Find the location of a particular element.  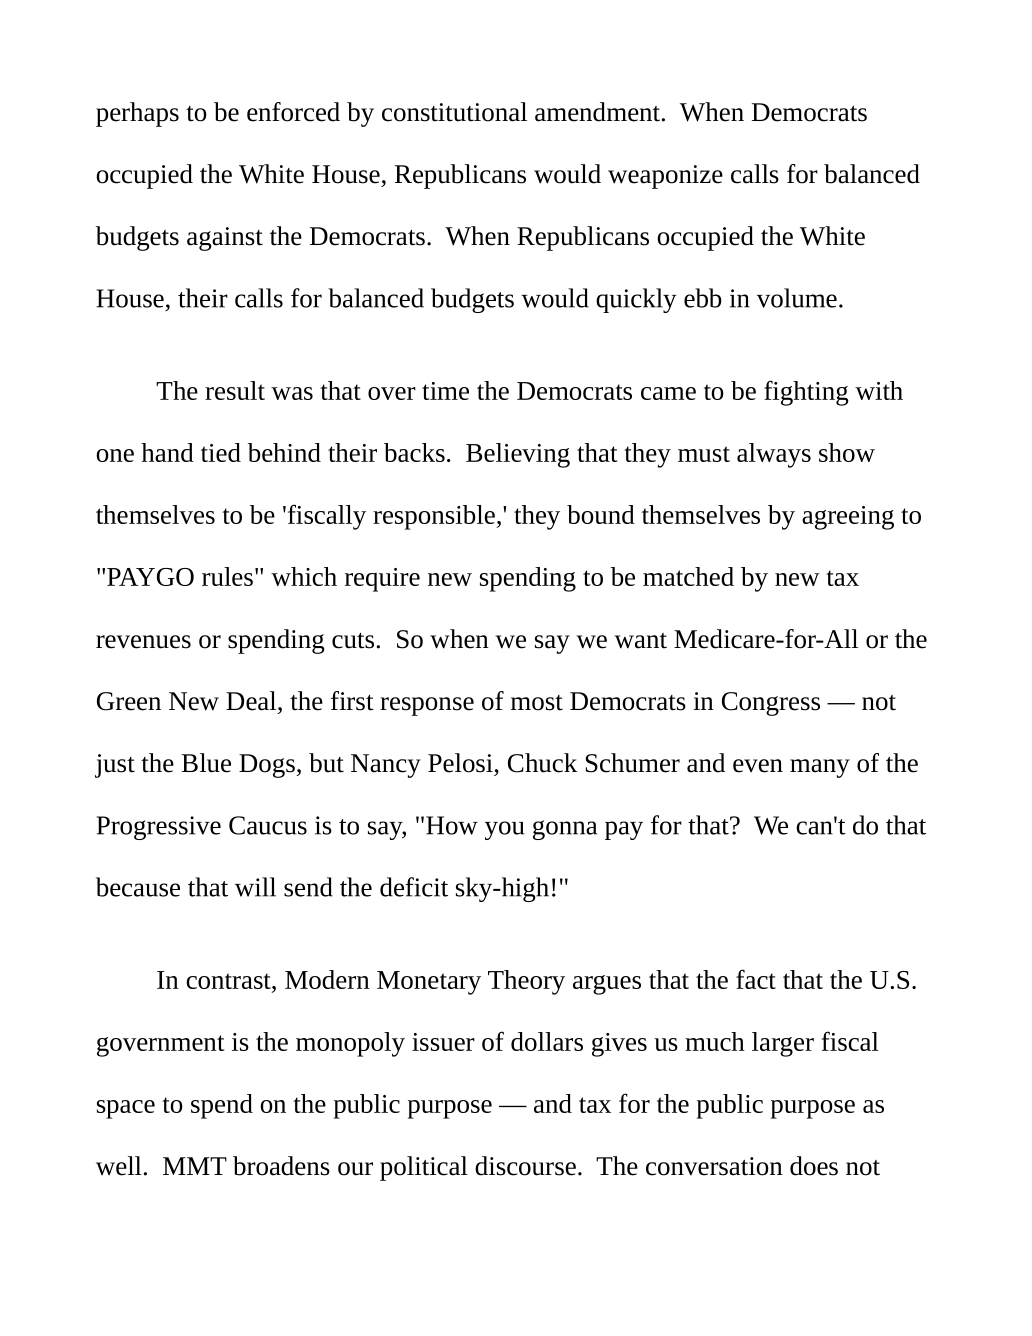

fact is located at coordinates (756, 979).
